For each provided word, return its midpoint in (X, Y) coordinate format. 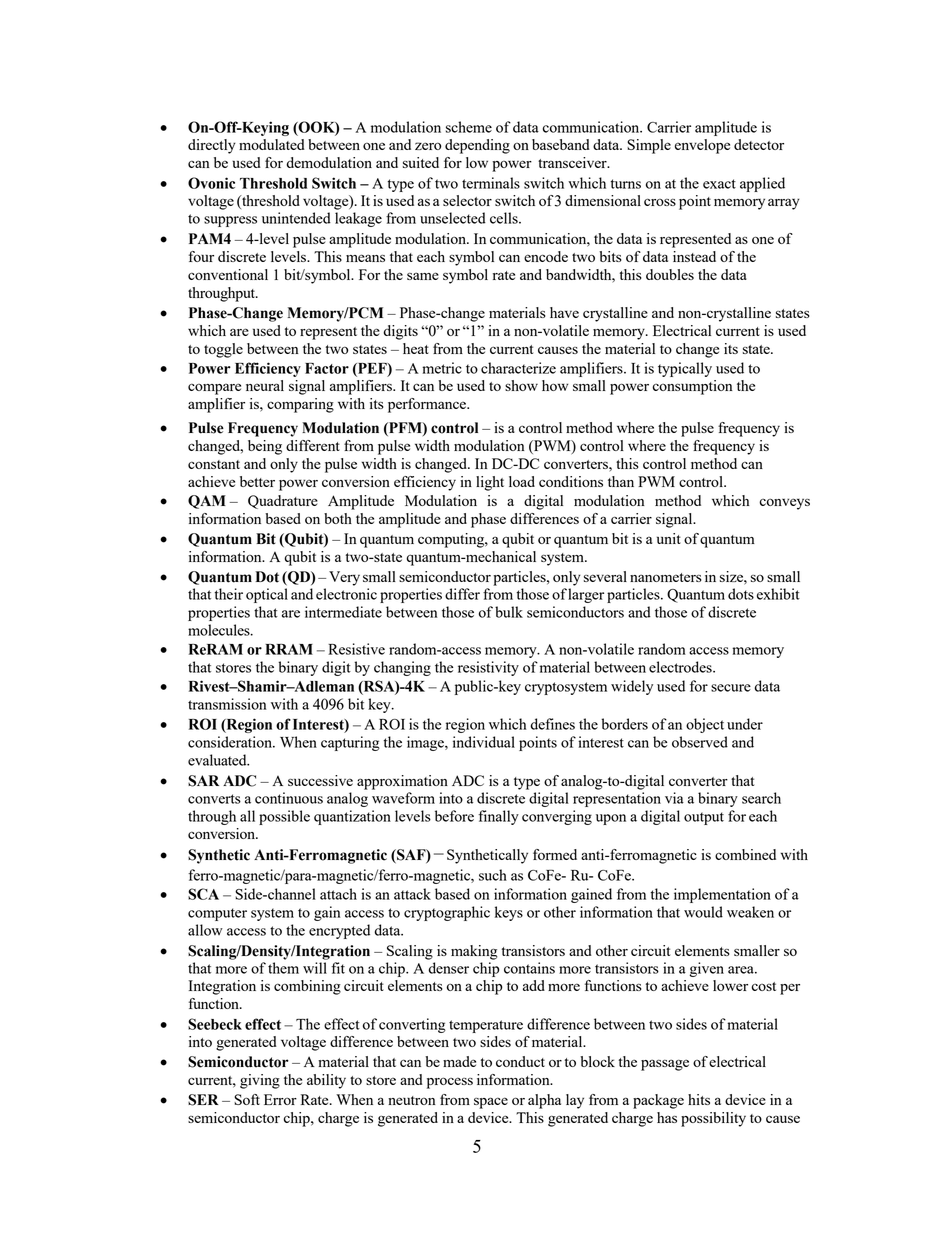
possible (284, 817)
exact (719, 184)
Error (280, 1099)
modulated (272, 144)
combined (745, 854)
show (521, 385)
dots (741, 594)
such (493, 875)
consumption (692, 387)
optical (267, 595)
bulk (509, 612)
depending (477, 146)
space (491, 1103)
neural (265, 385)
